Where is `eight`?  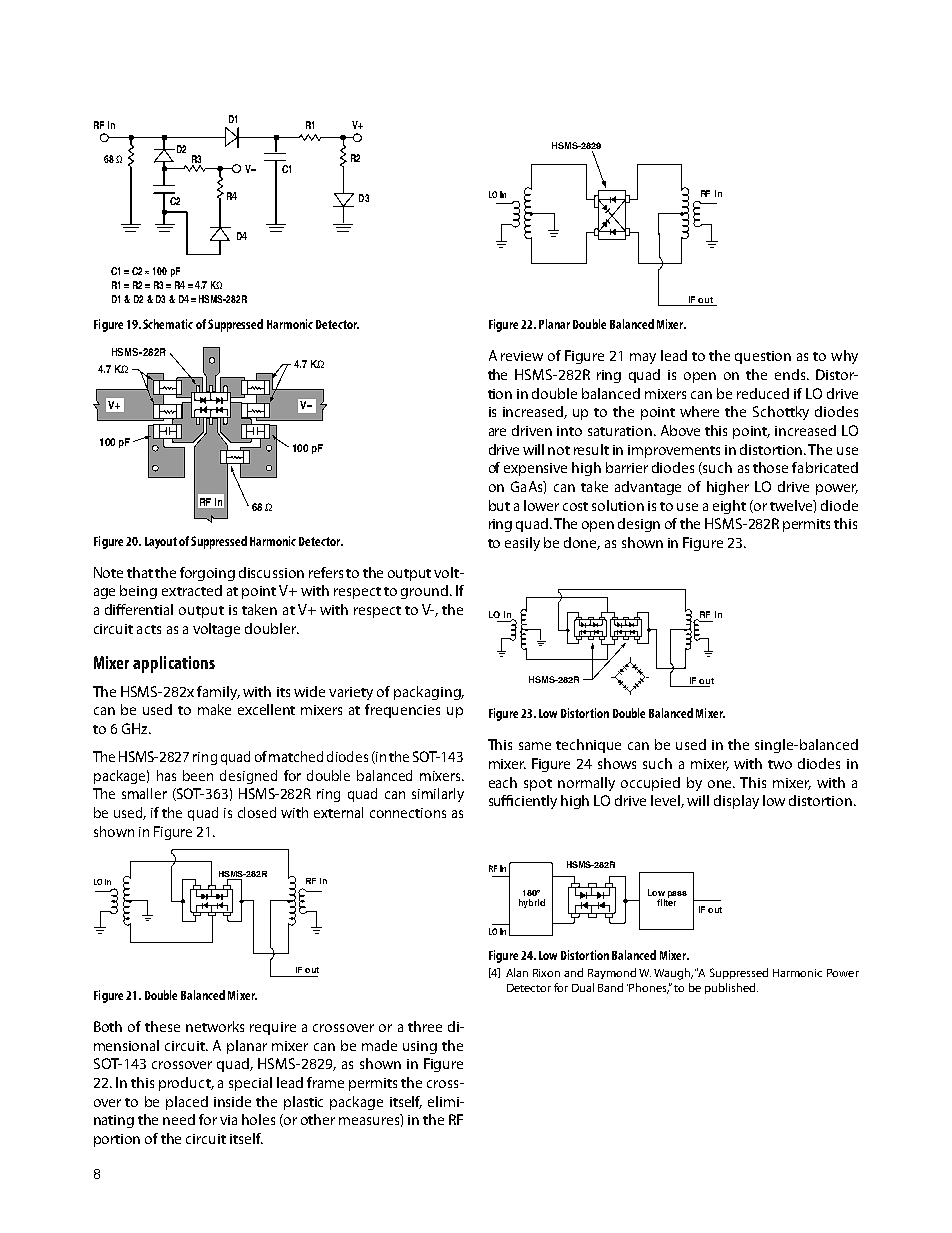
eight is located at coordinates (729, 507).
